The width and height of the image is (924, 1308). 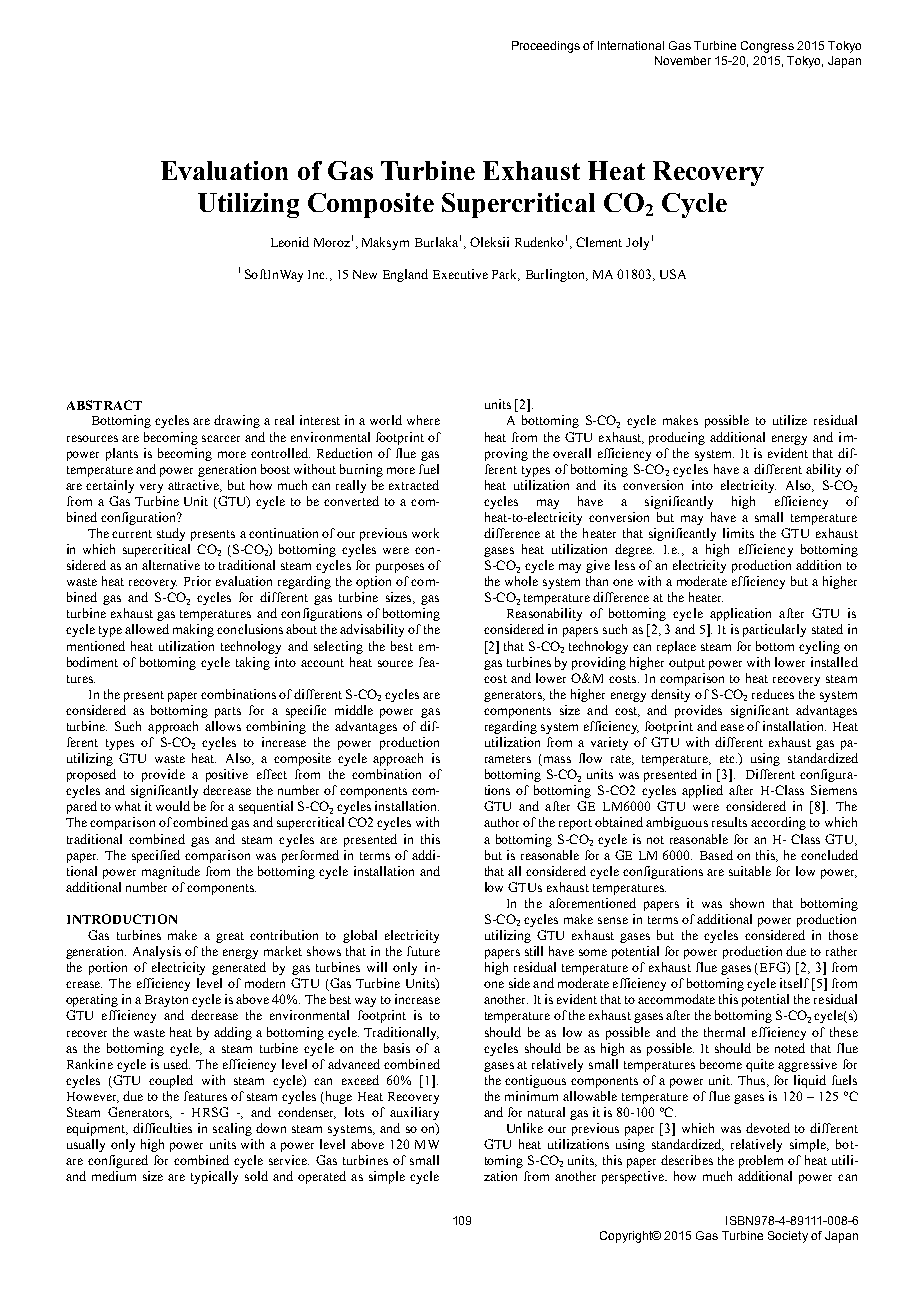 I want to click on typically, so click(x=214, y=1177).
